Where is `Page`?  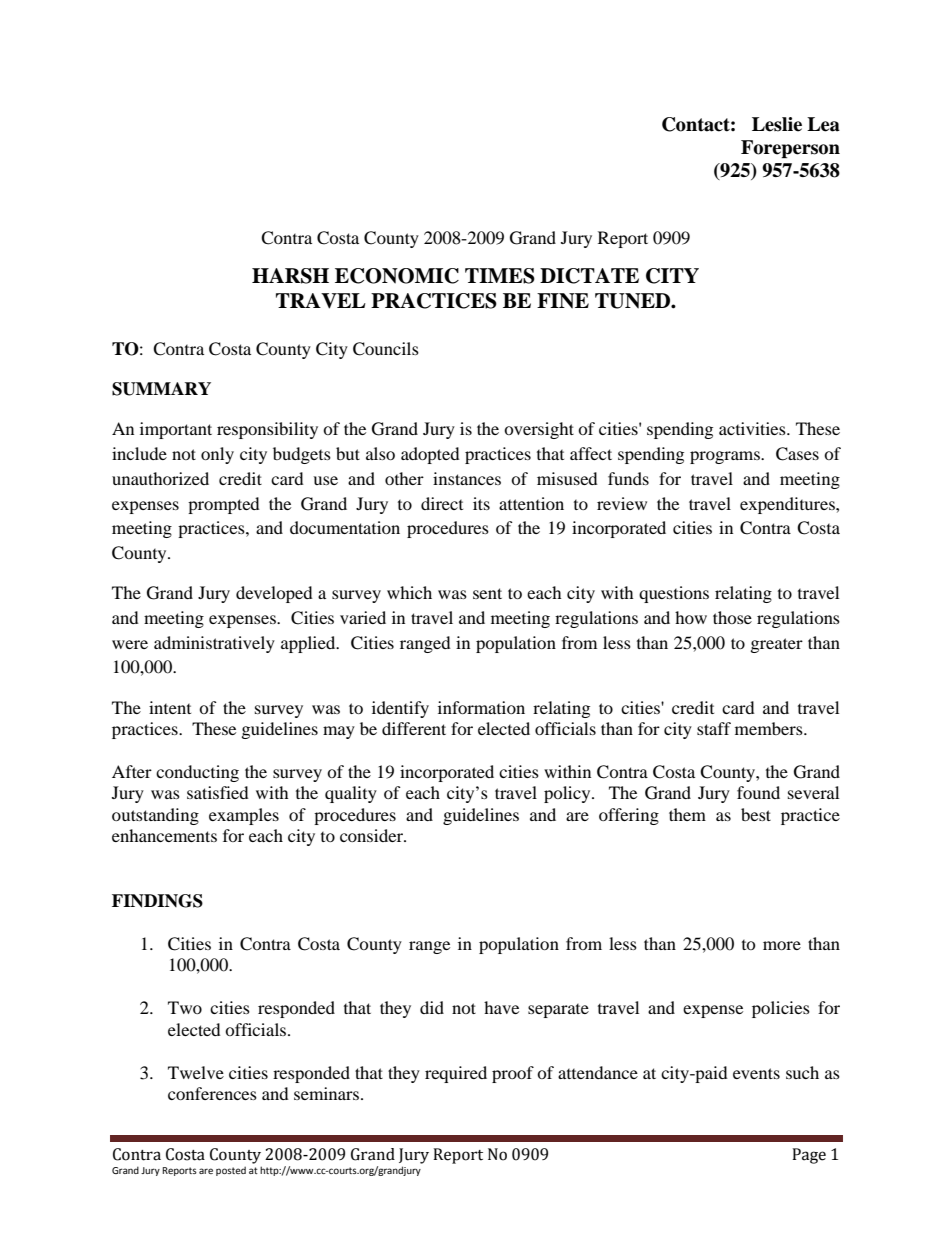
Page is located at coordinates (809, 1156).
